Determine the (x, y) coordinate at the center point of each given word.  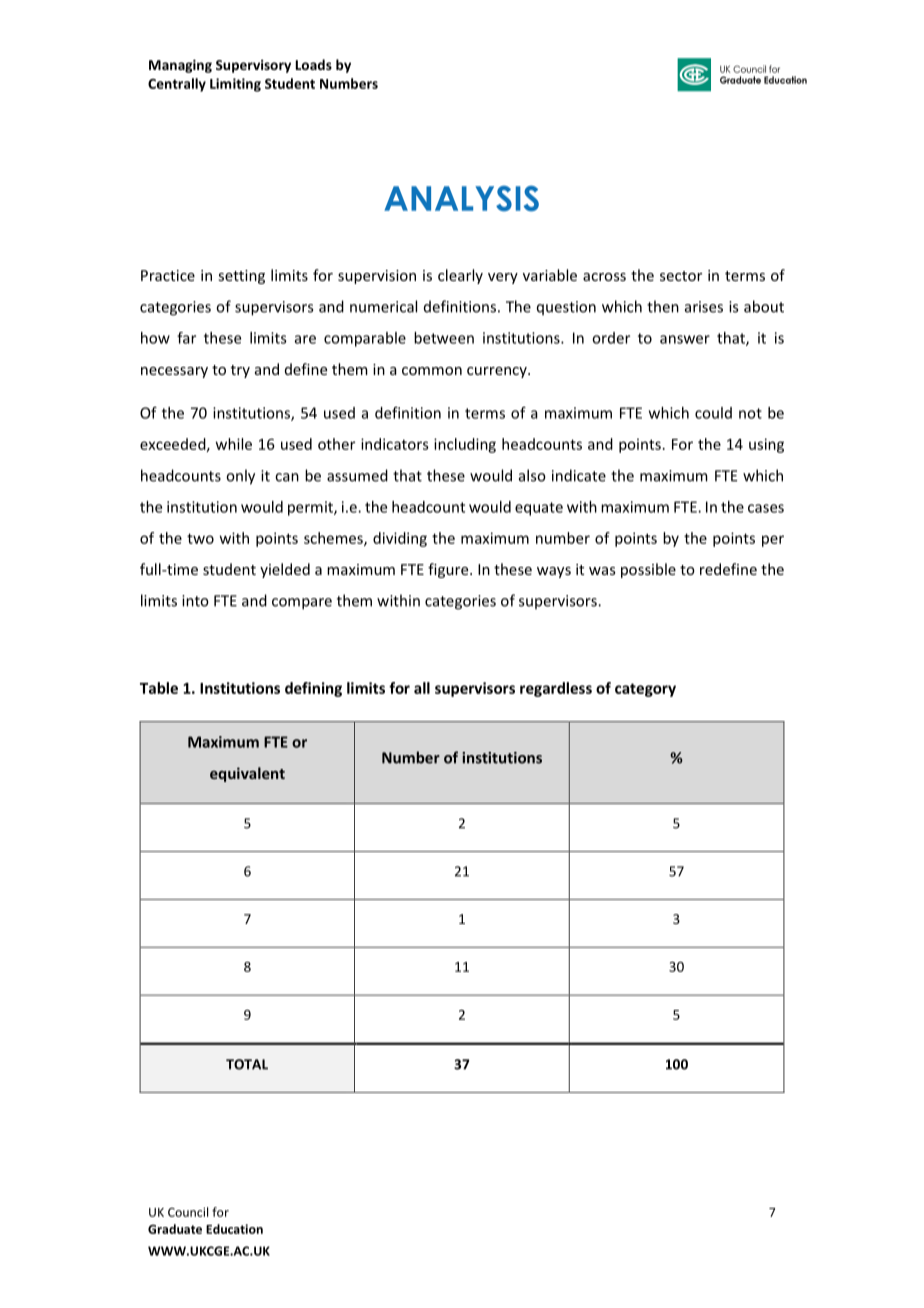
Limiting (235, 85)
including (465, 445)
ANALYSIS (461, 198)
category (645, 690)
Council (188, 1212)
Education (234, 1229)
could (713, 413)
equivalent (247, 774)
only (240, 477)
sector (681, 276)
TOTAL (247, 1064)
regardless (556, 689)
